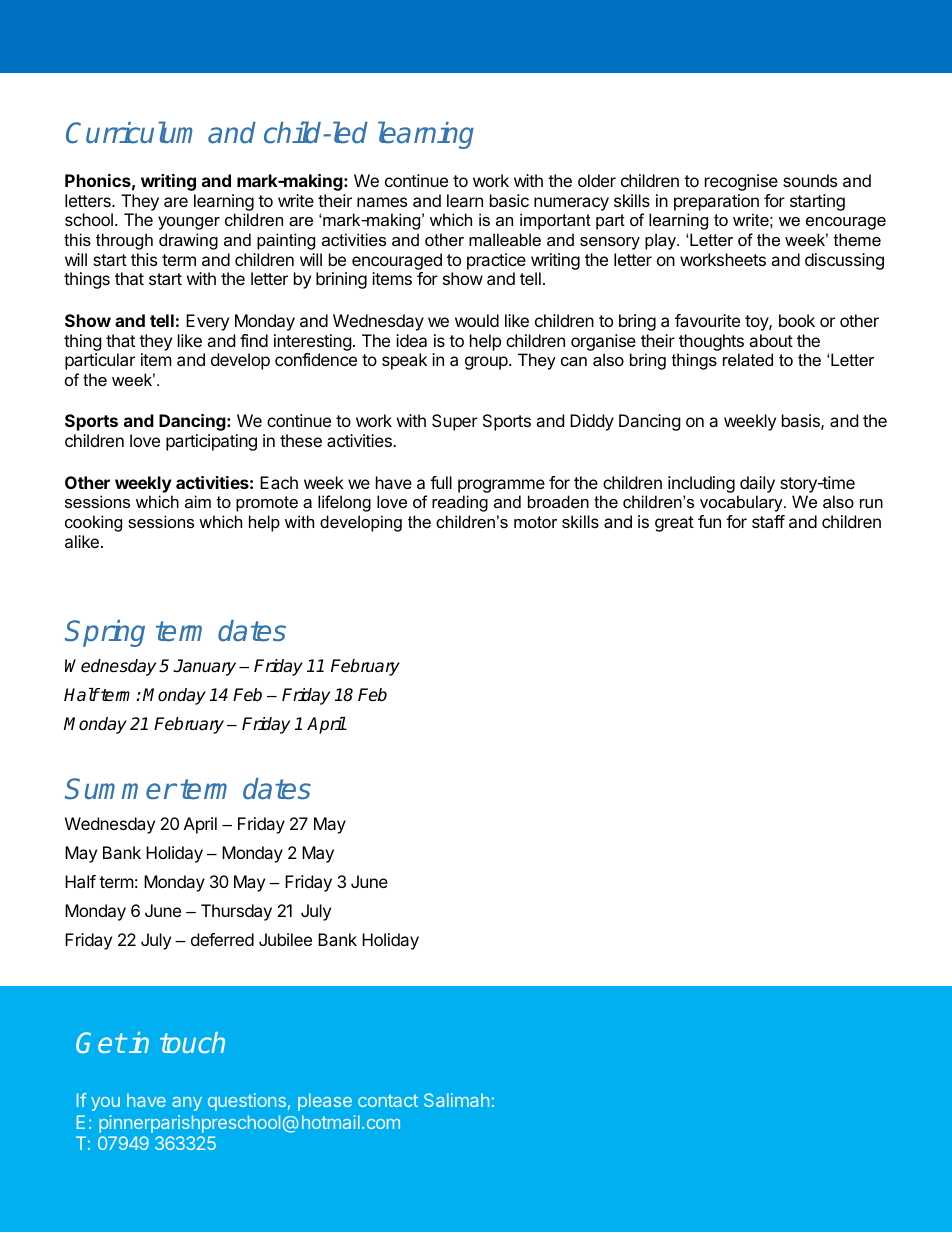  What do you see at coordinates (768, 521) in the document?
I see `staff` at bounding box center [768, 521].
